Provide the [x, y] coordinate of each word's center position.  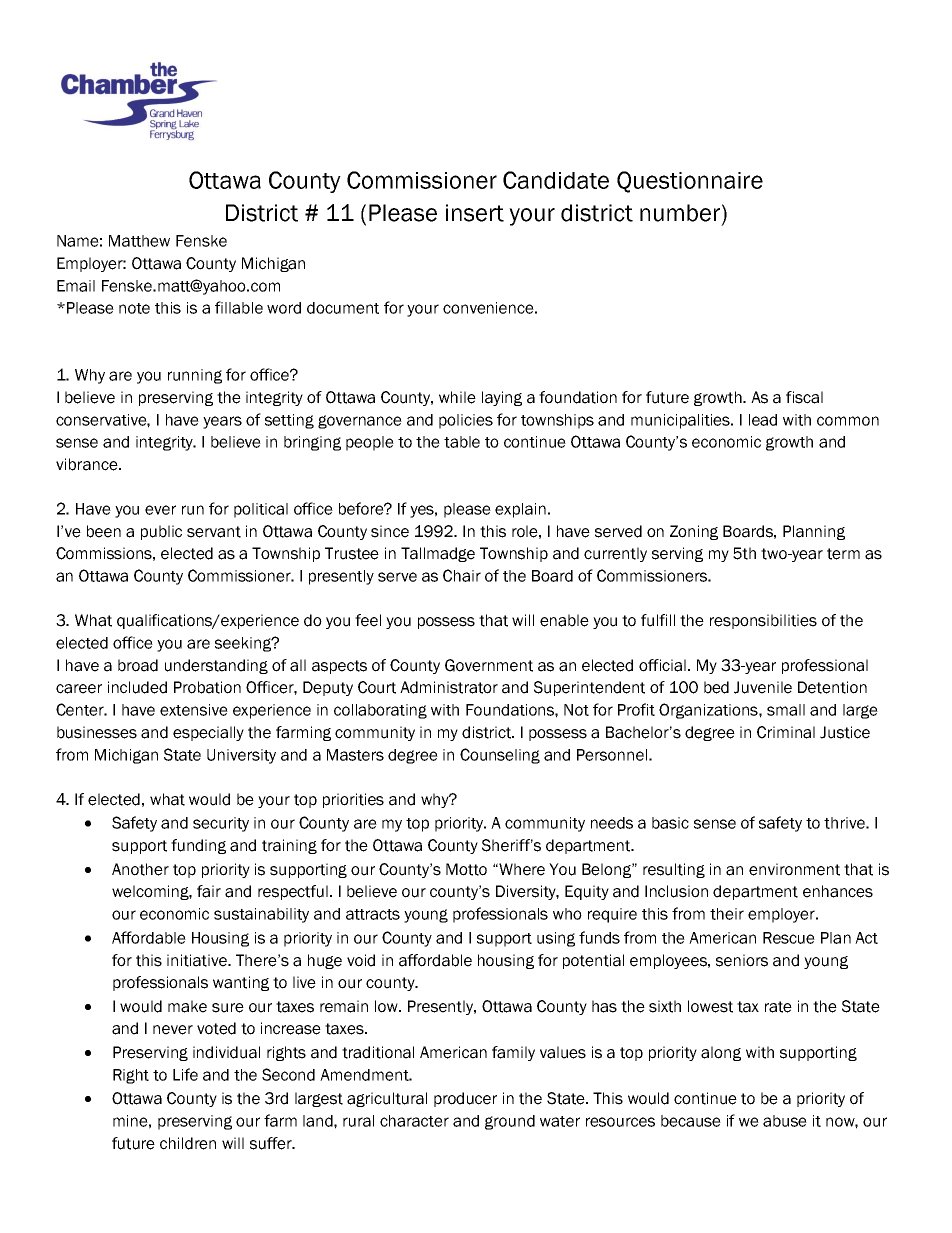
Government [489, 665]
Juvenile [763, 687]
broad [138, 665]
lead [763, 420]
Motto [466, 869]
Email [76, 286]
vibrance [88, 464]
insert [475, 213]
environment [794, 869]
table [462, 442]
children [188, 1143]
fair [209, 891]
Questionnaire [690, 182]
